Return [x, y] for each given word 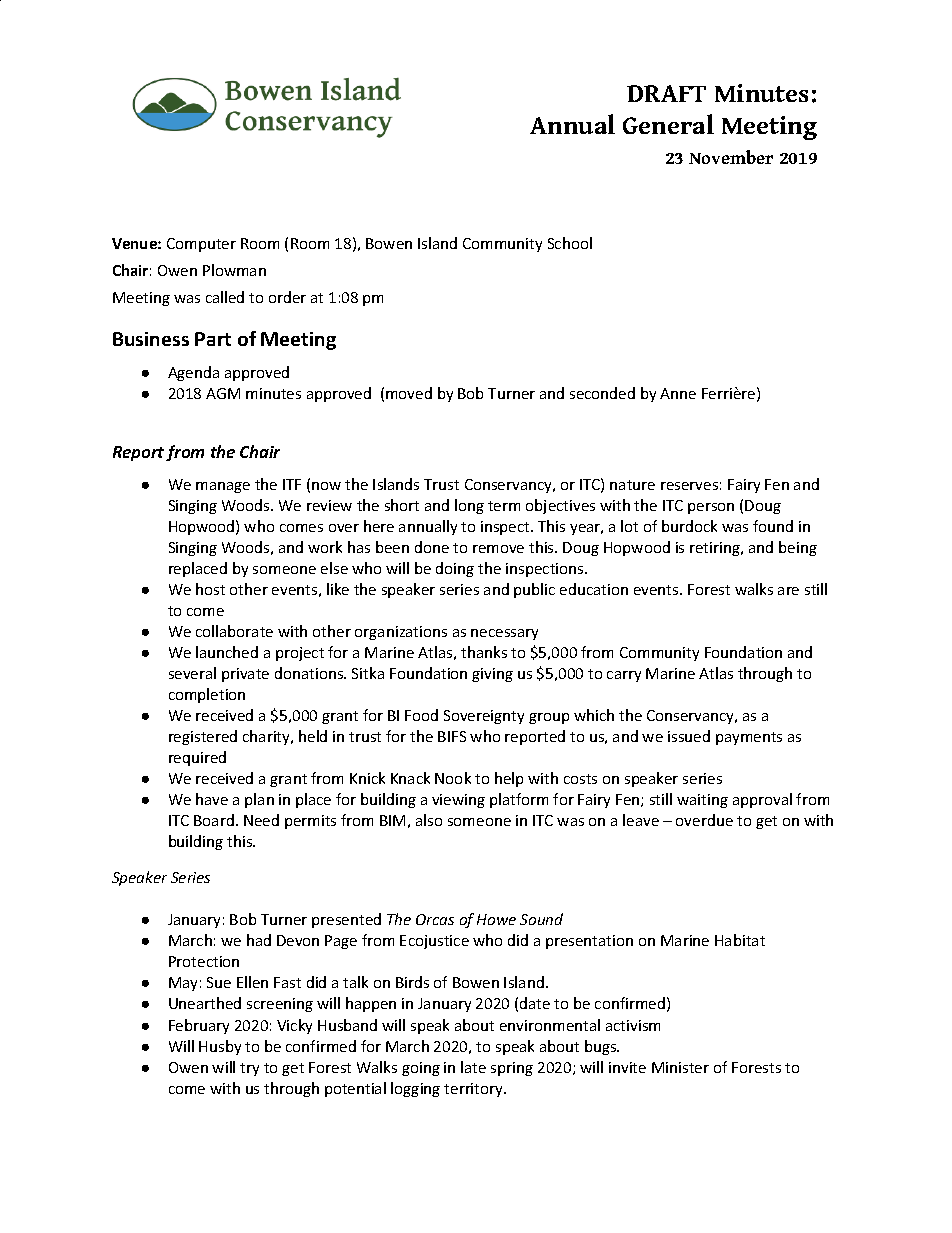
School [570, 243]
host [210, 589]
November [731, 157]
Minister [680, 1067]
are [788, 591]
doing [455, 569]
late [473, 1067]
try [249, 1069]
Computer [201, 245]
